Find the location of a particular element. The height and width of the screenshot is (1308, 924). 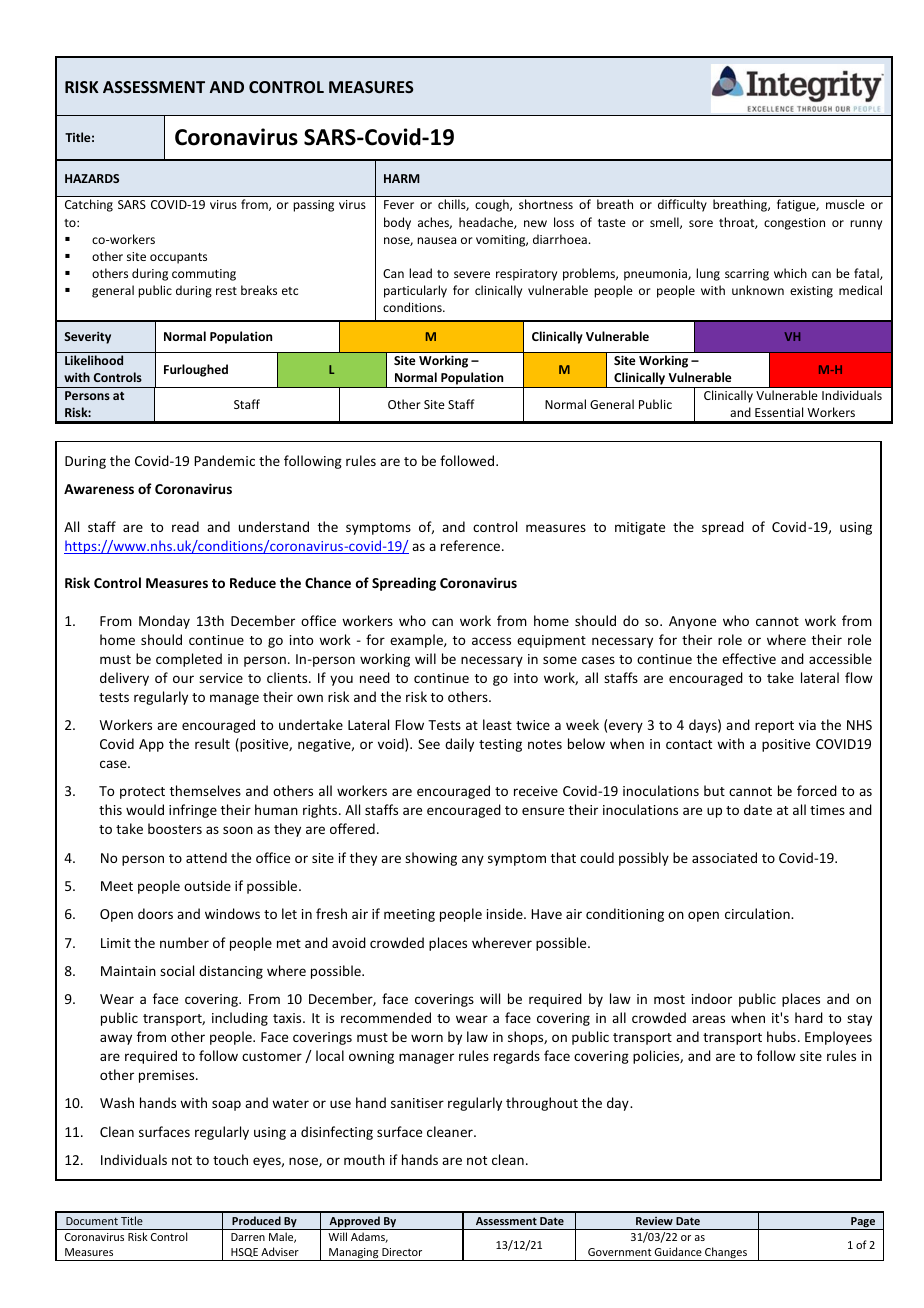

congestion is located at coordinates (794, 224).
